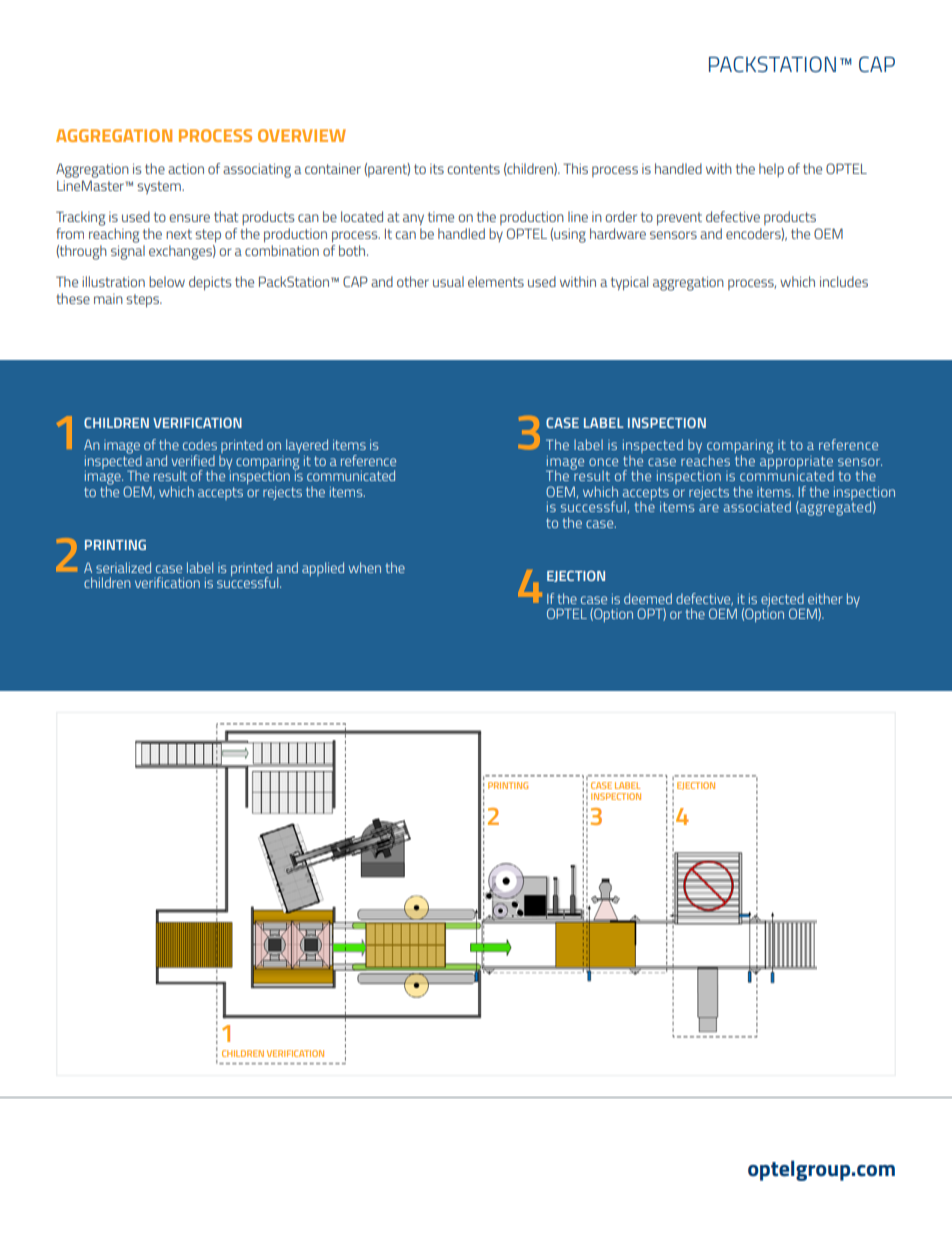 The height and width of the screenshot is (1233, 952). What do you see at coordinates (200, 444) in the screenshot?
I see `codes` at bounding box center [200, 444].
